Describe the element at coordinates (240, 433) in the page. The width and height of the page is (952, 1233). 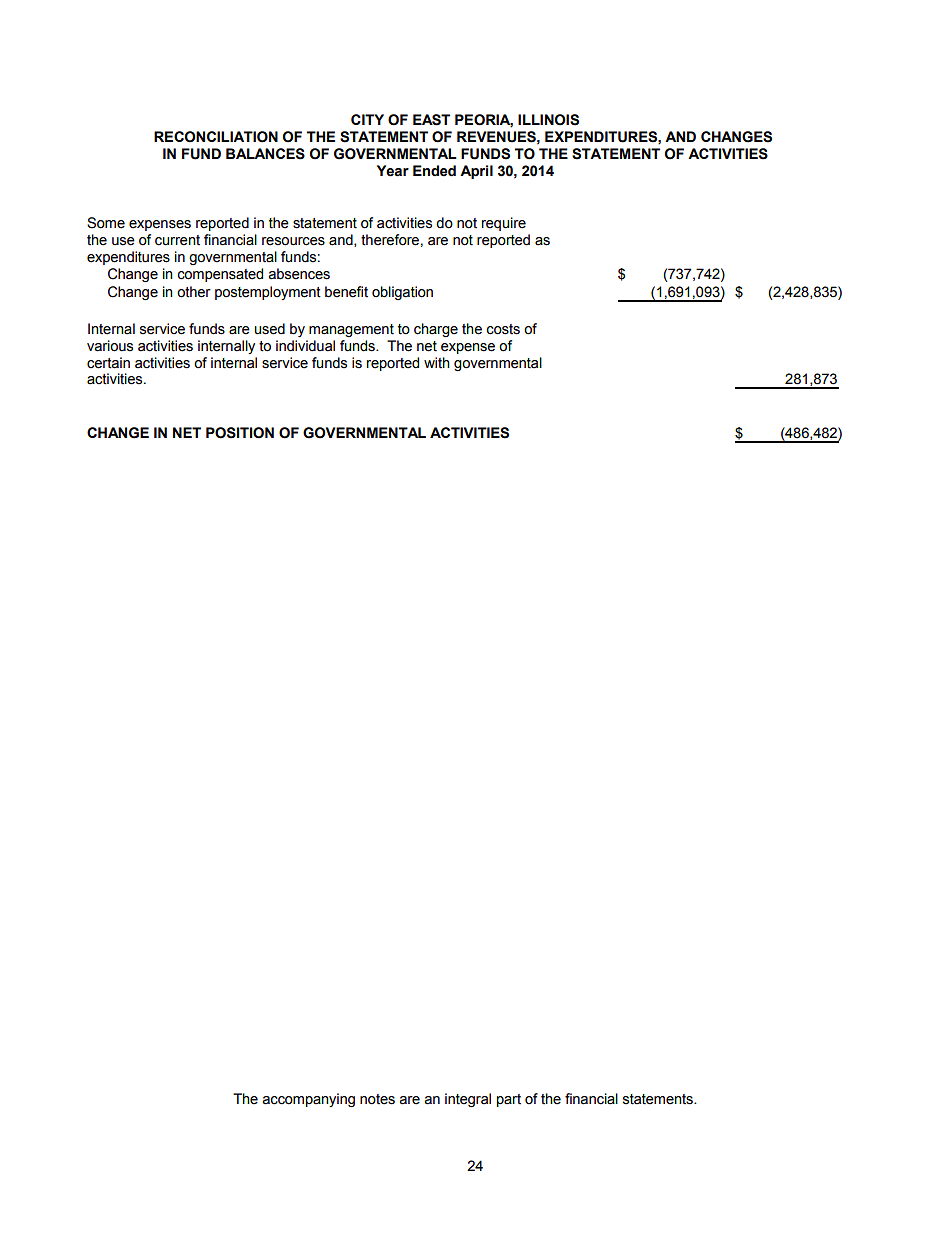
I see `POSITION` at that location.
